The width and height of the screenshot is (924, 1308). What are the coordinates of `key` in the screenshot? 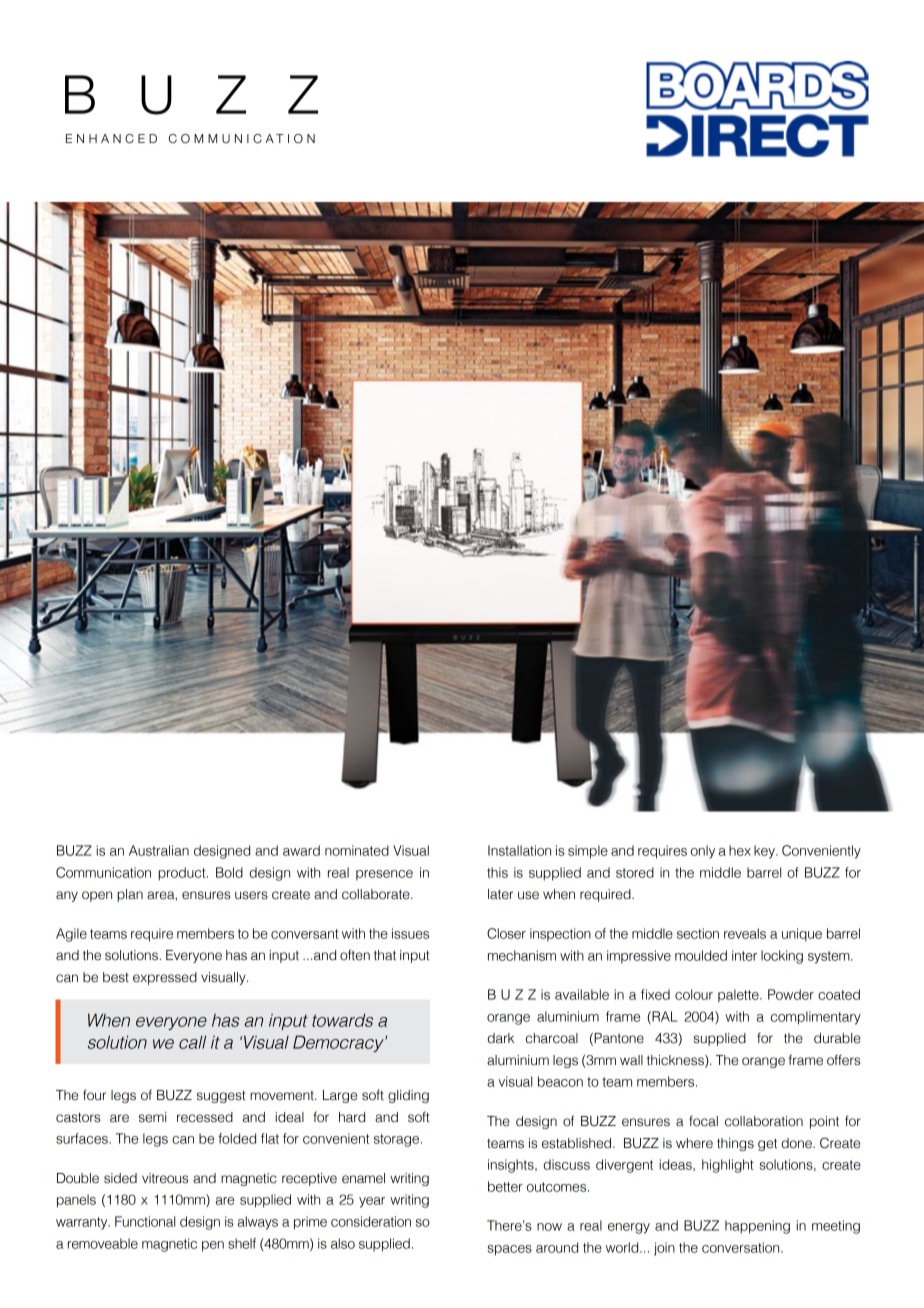 It's located at (765, 852).
